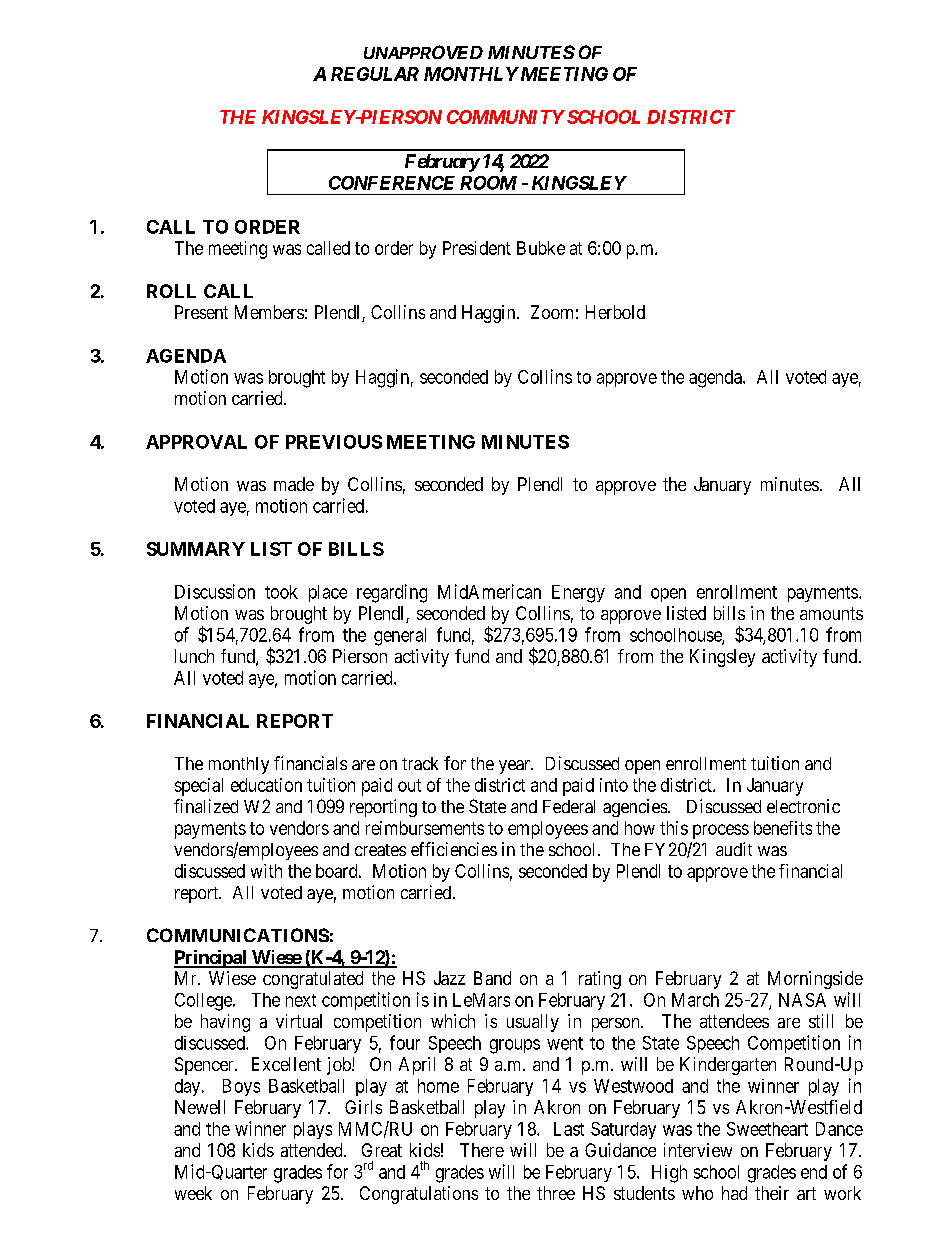 The image size is (952, 1233). I want to click on audit, so click(734, 849).
